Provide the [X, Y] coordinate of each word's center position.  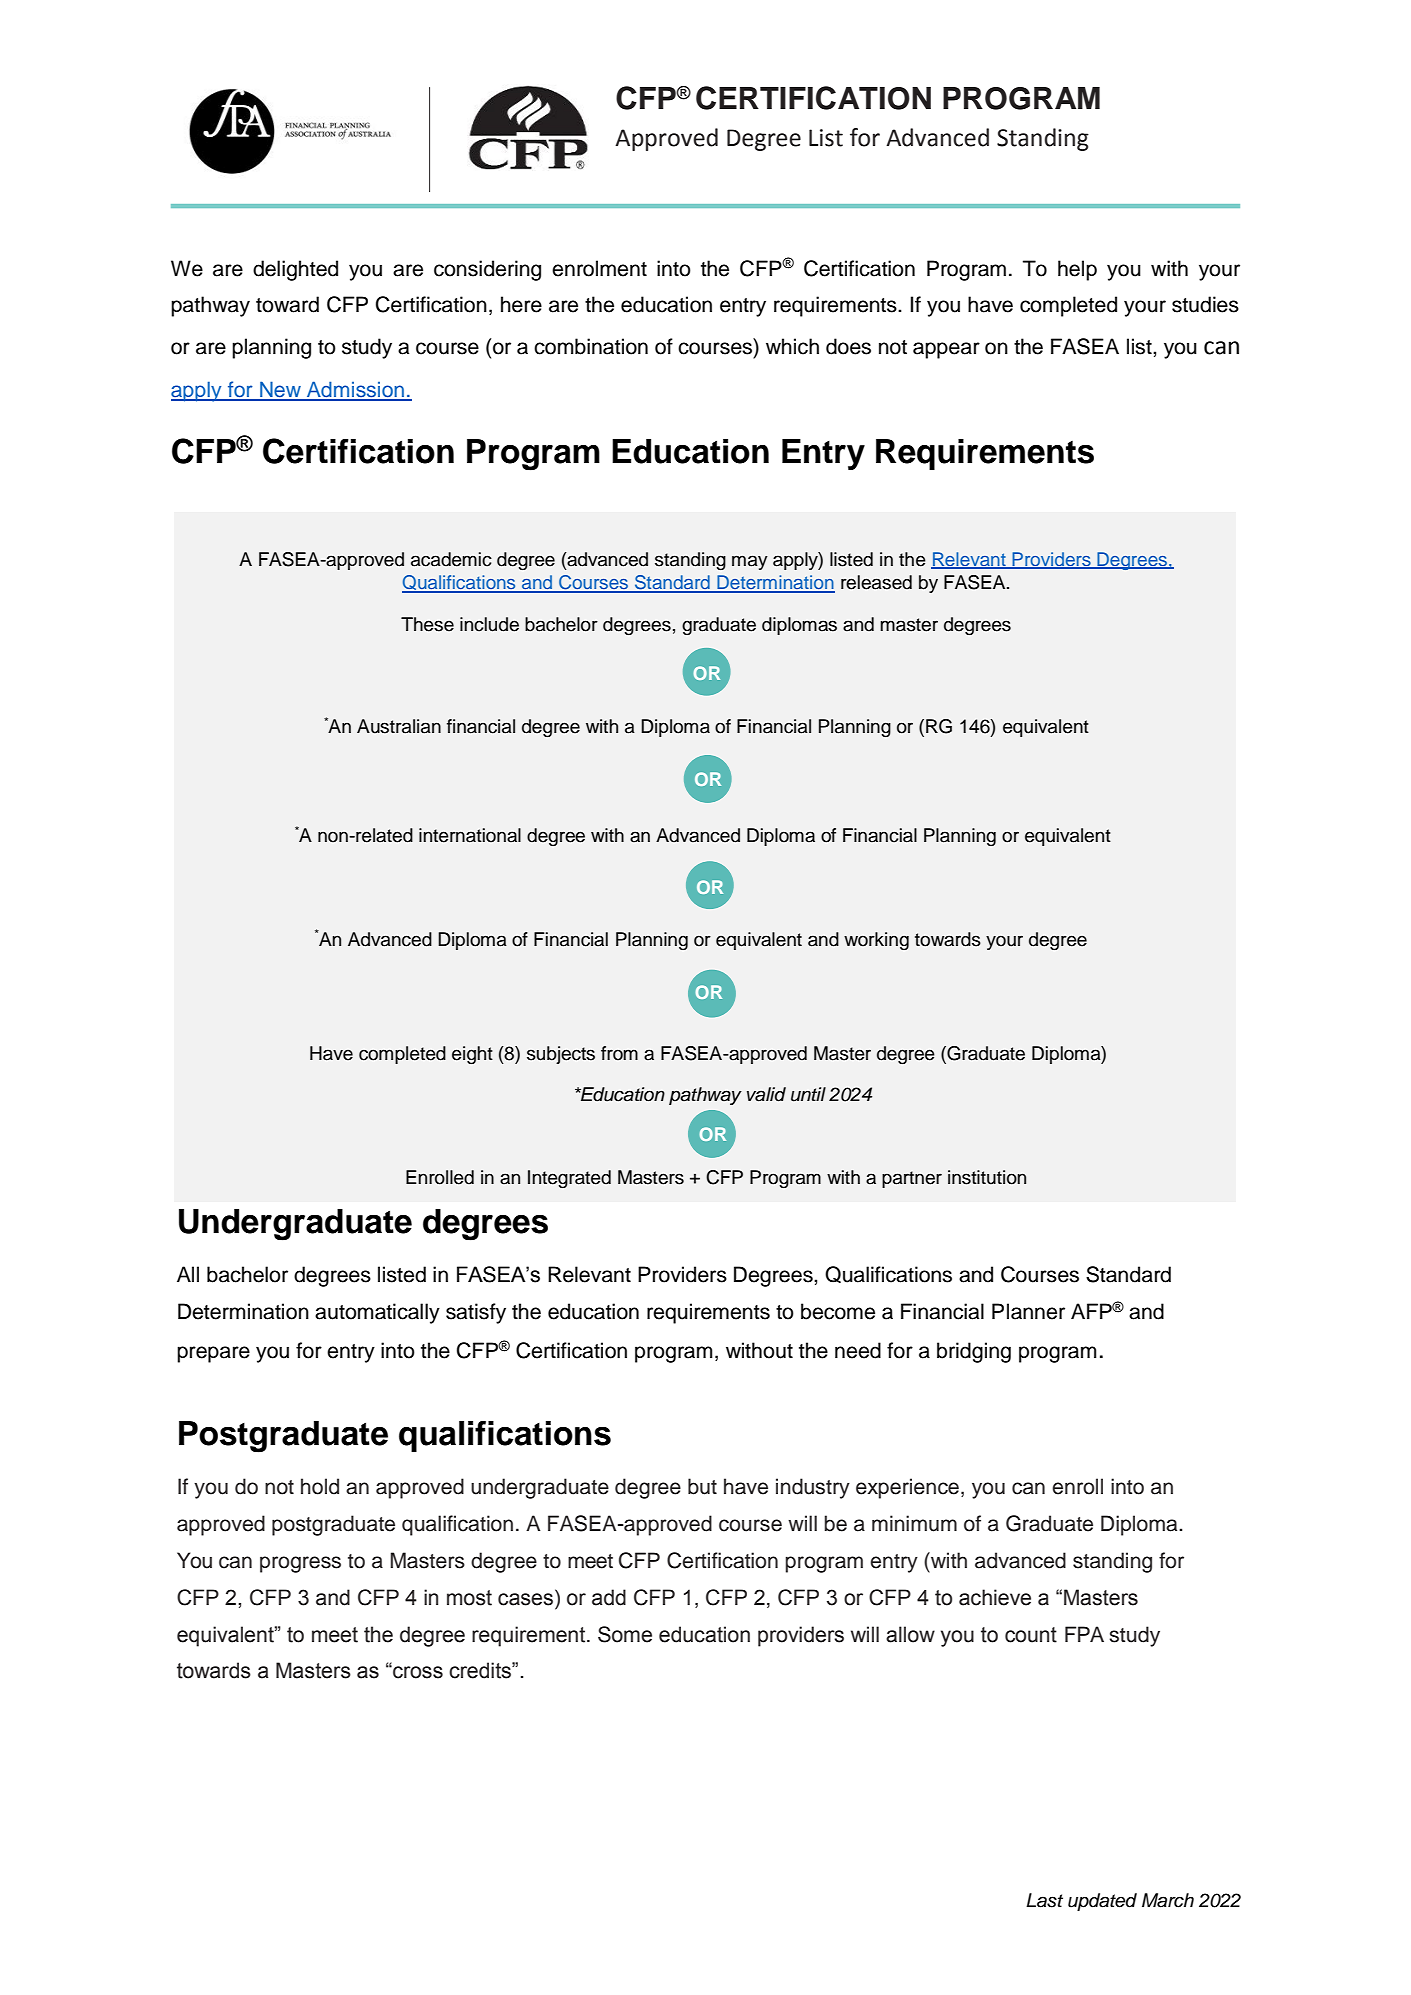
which [792, 346]
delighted [295, 270]
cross [417, 1672]
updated [1102, 1902]
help [1077, 270]
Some [625, 1634]
